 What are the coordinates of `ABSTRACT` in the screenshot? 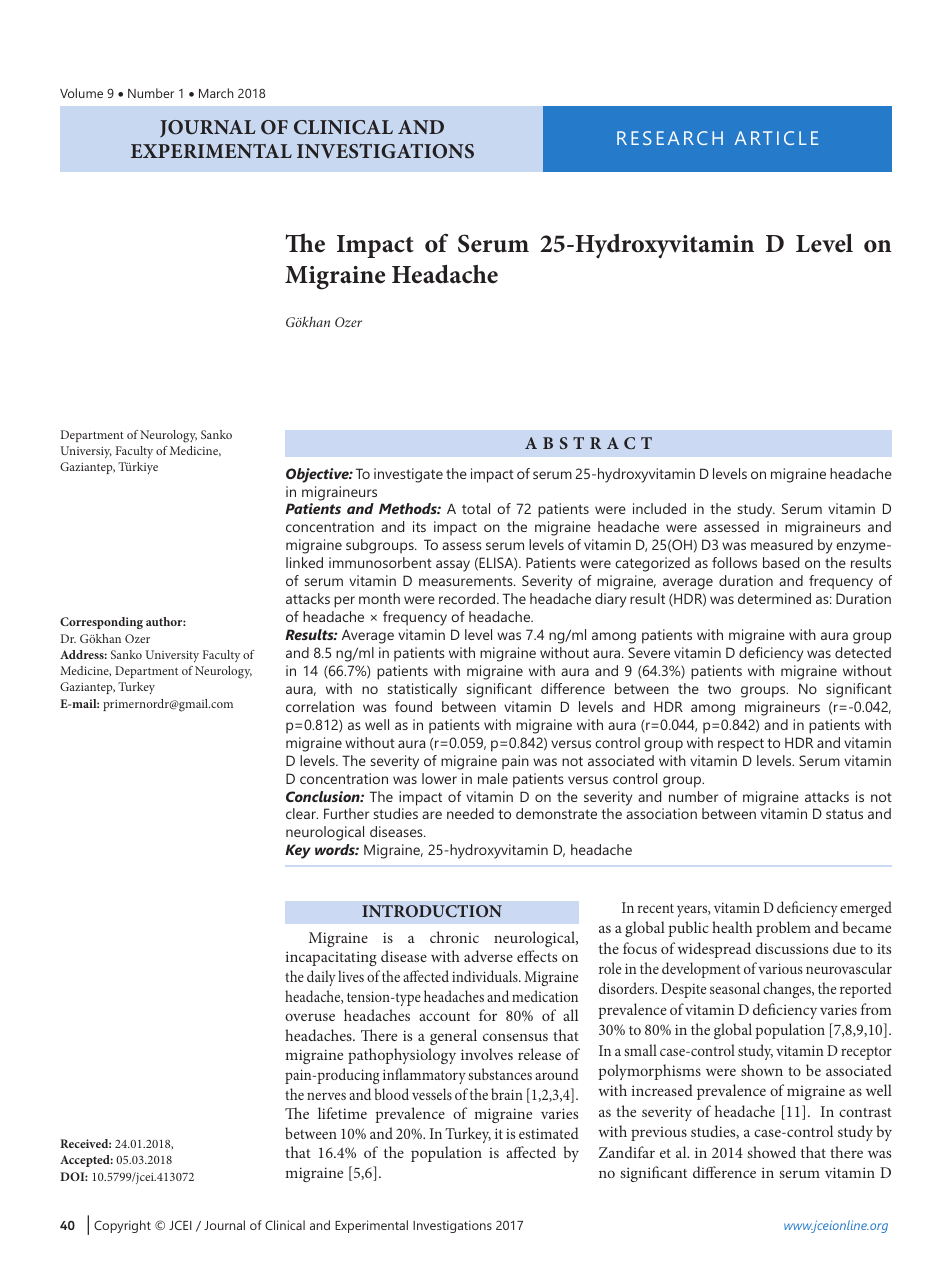 It's located at (588, 443).
